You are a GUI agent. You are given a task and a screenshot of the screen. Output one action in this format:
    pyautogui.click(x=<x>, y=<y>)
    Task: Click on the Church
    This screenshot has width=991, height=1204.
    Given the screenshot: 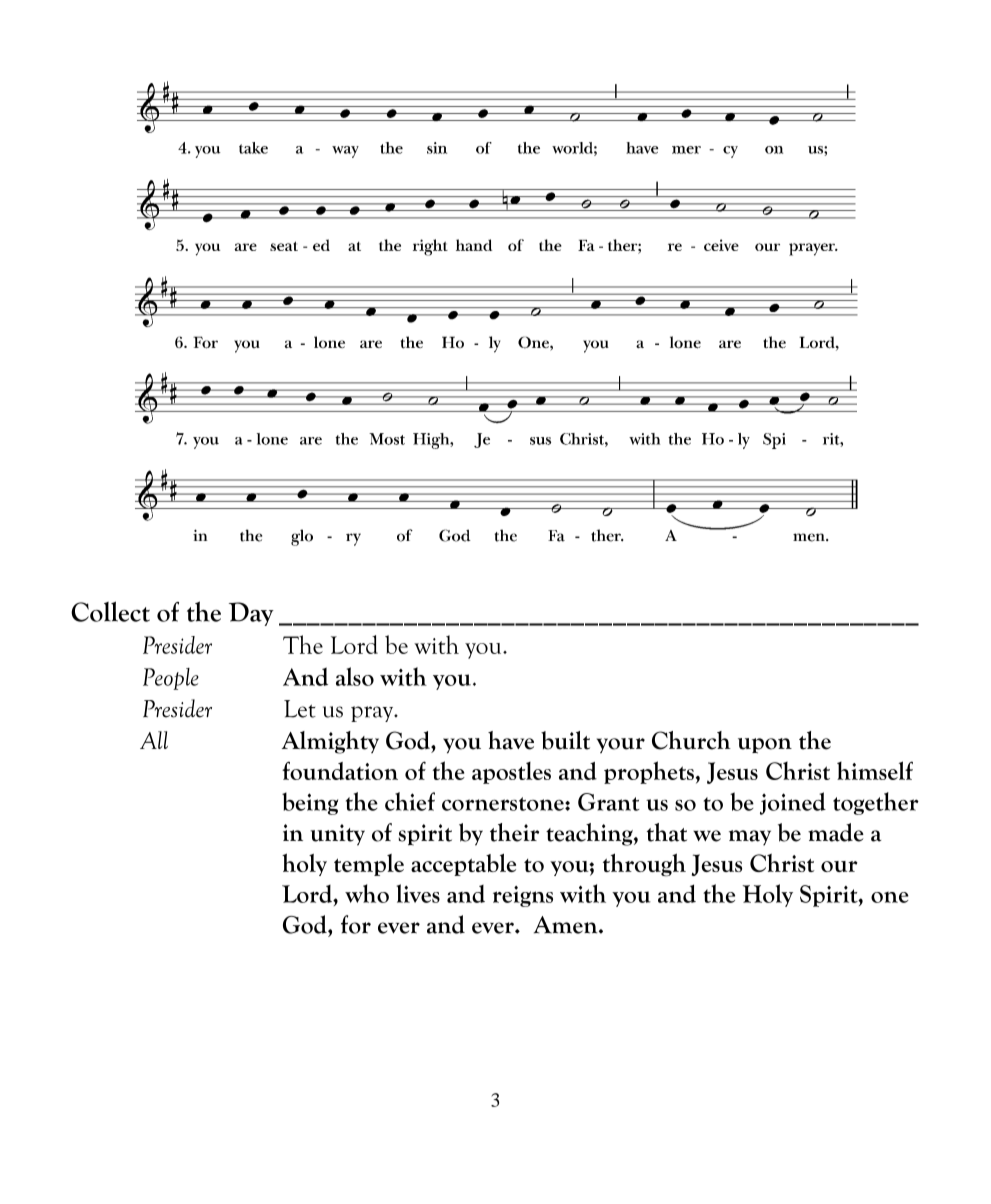 What is the action you would take?
    pyautogui.click(x=691, y=740)
